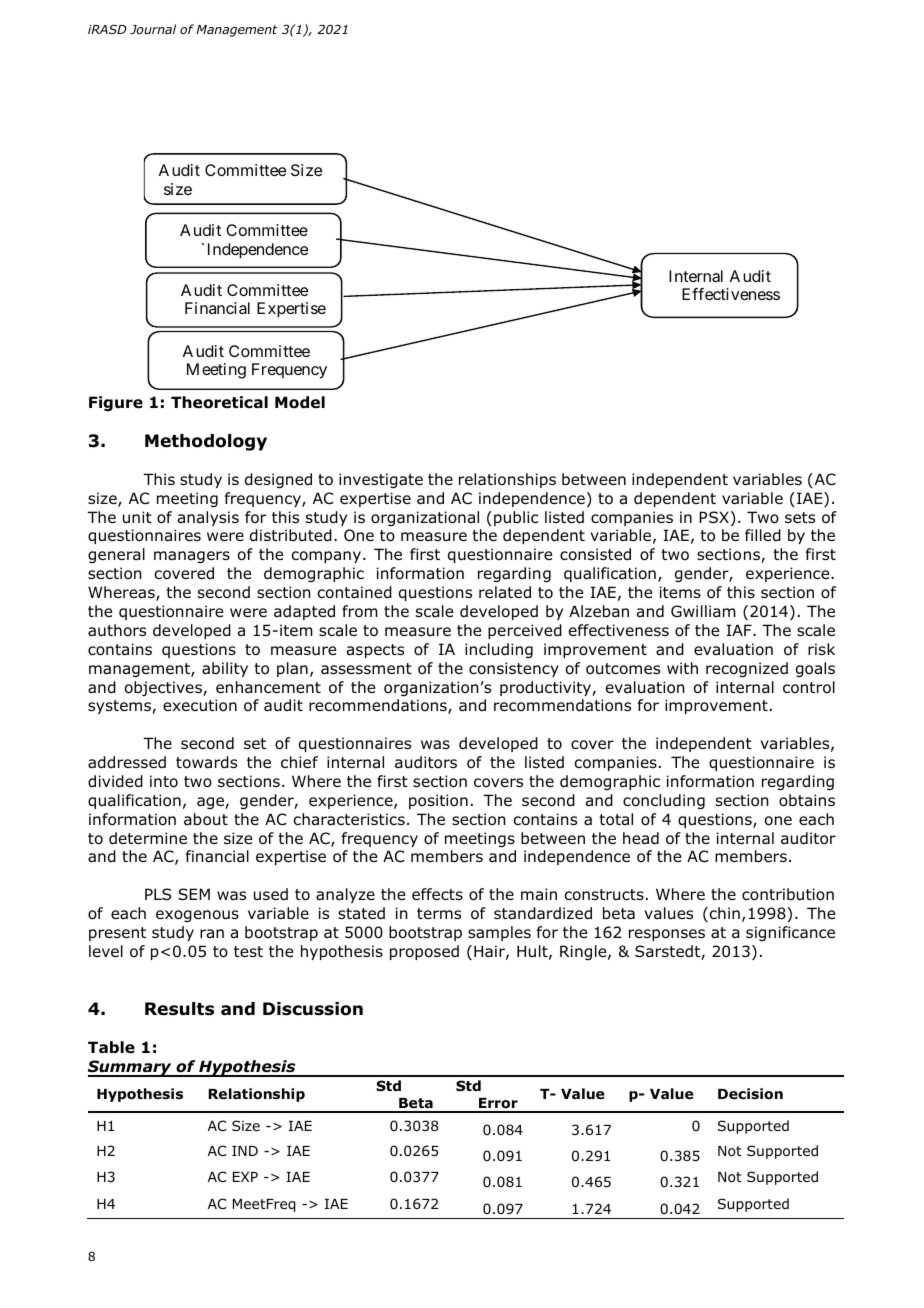 The height and width of the image is (1308, 924). What do you see at coordinates (747, 669) in the image?
I see `recognized` at bounding box center [747, 669].
